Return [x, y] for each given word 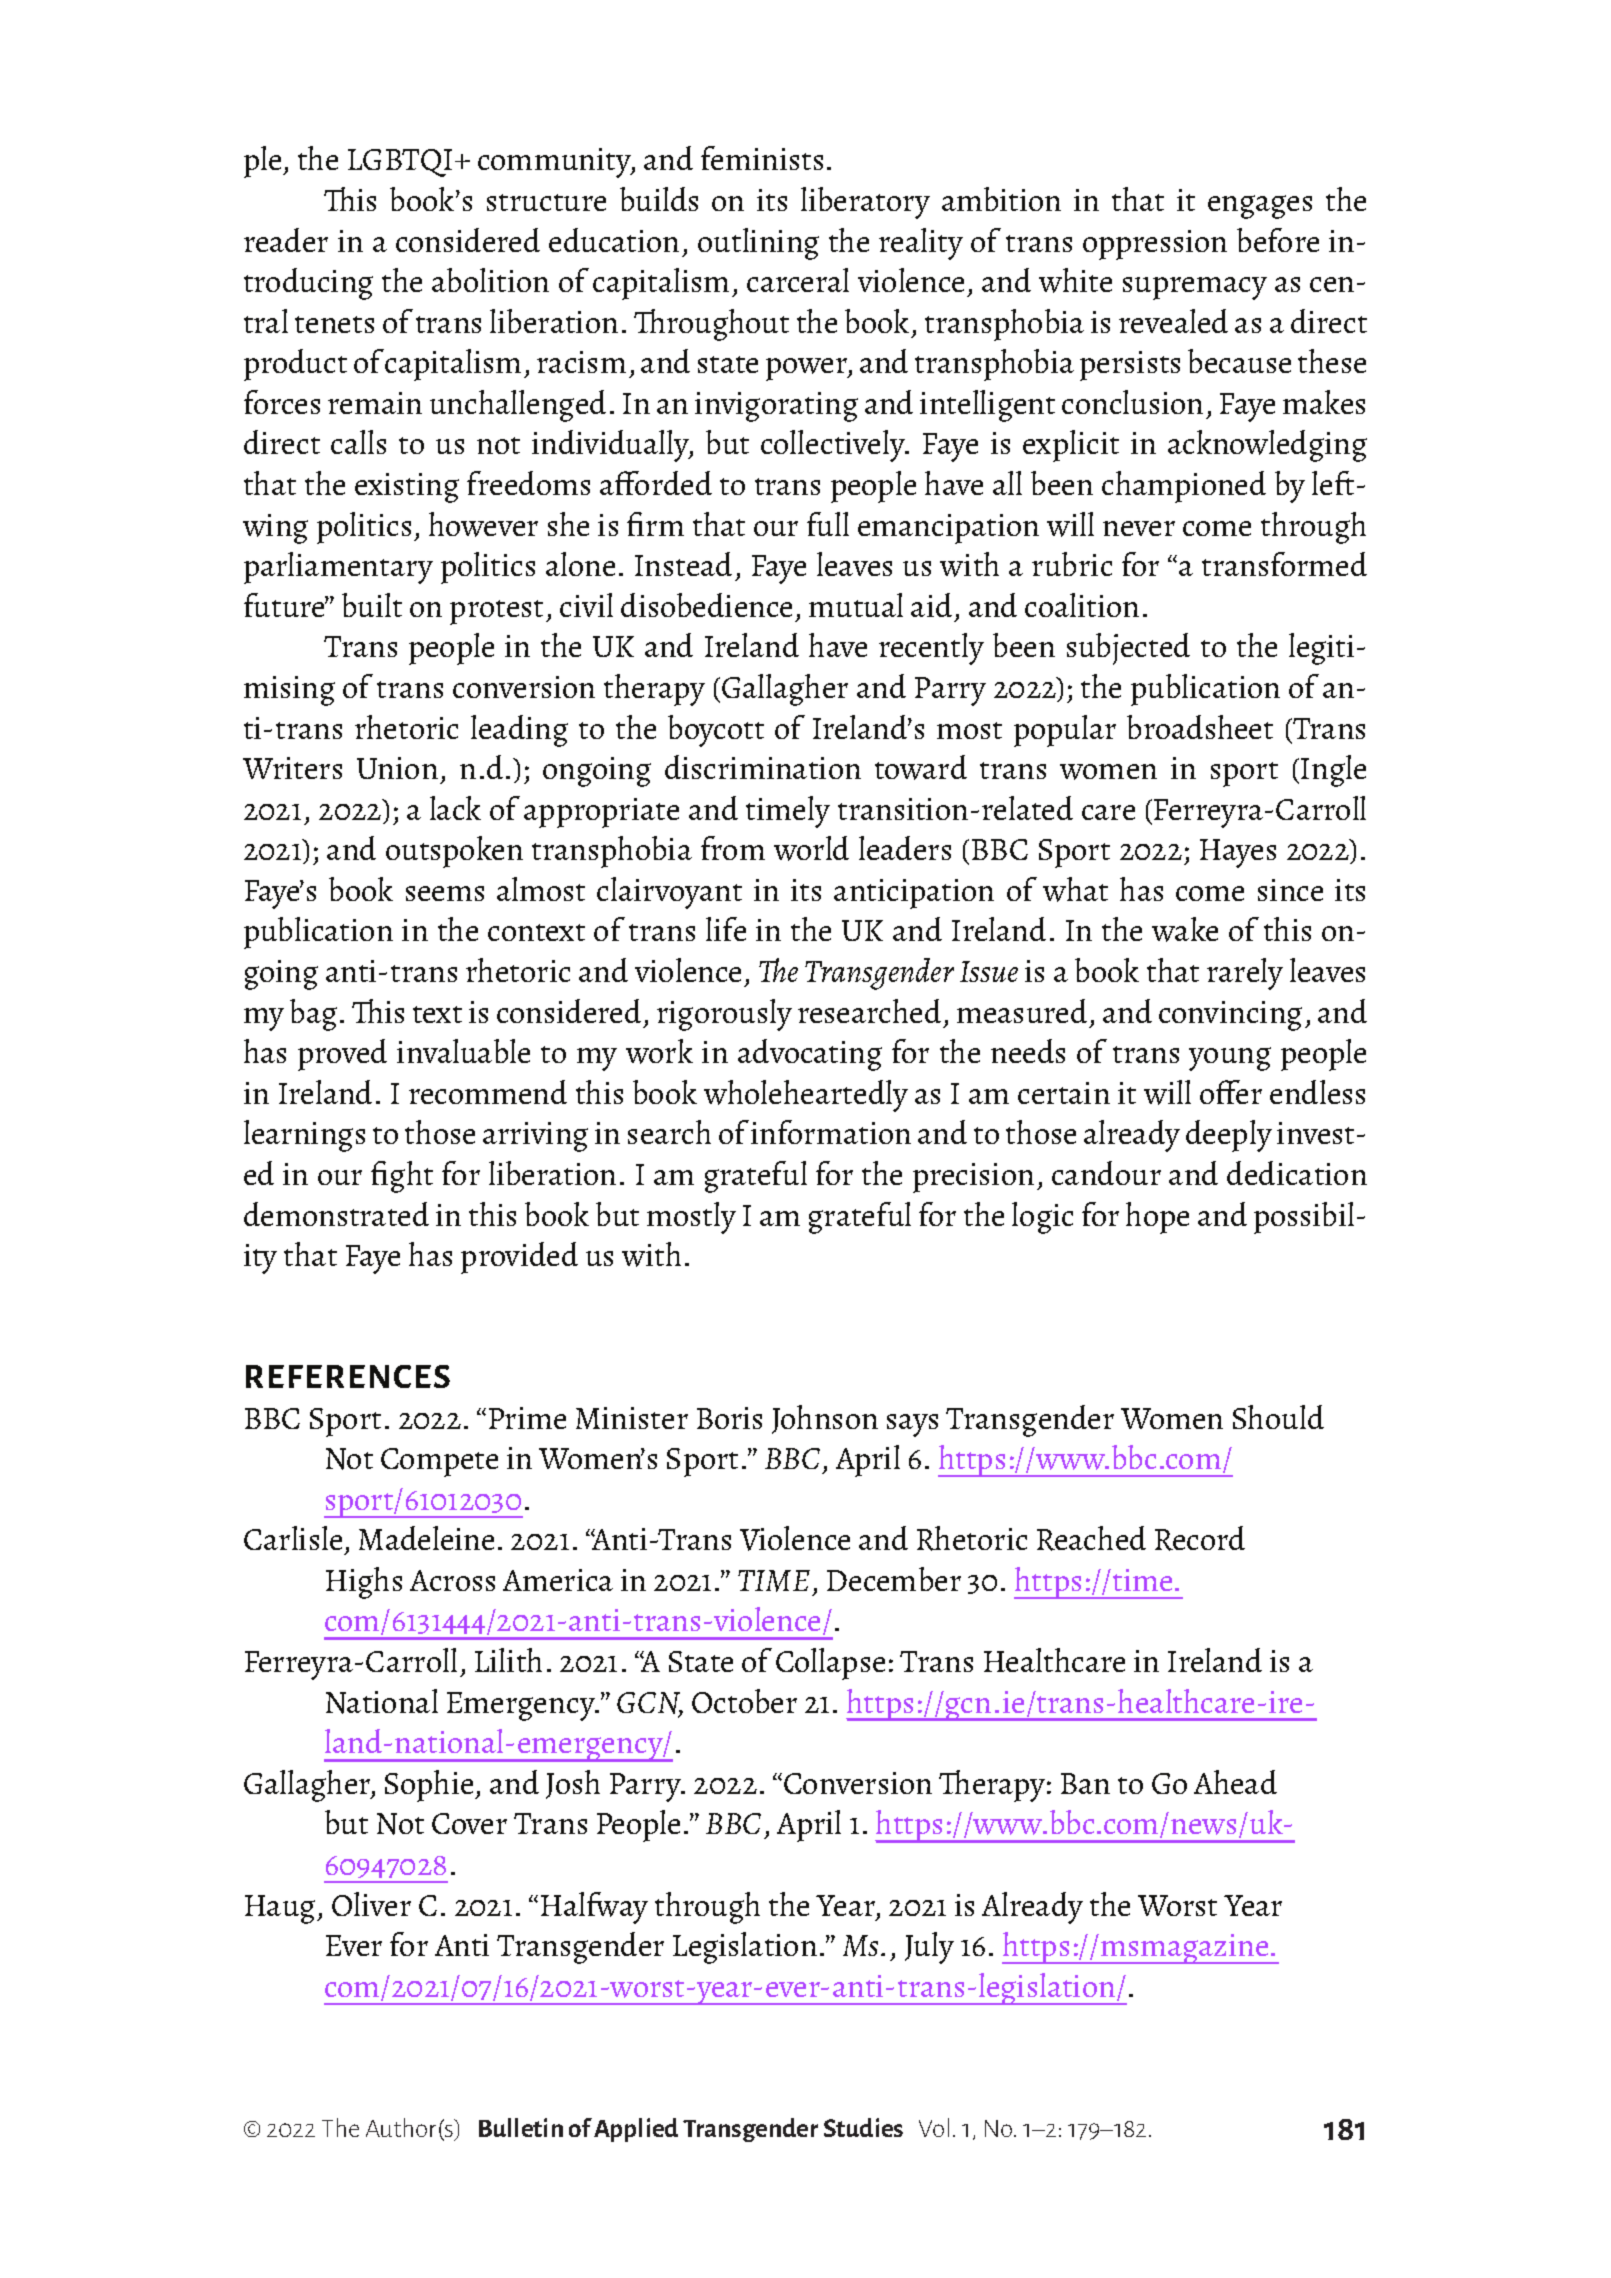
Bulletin [521, 2127]
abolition [490, 280]
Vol [934, 2127]
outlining [758, 244]
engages [1260, 207]
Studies [863, 2127]
